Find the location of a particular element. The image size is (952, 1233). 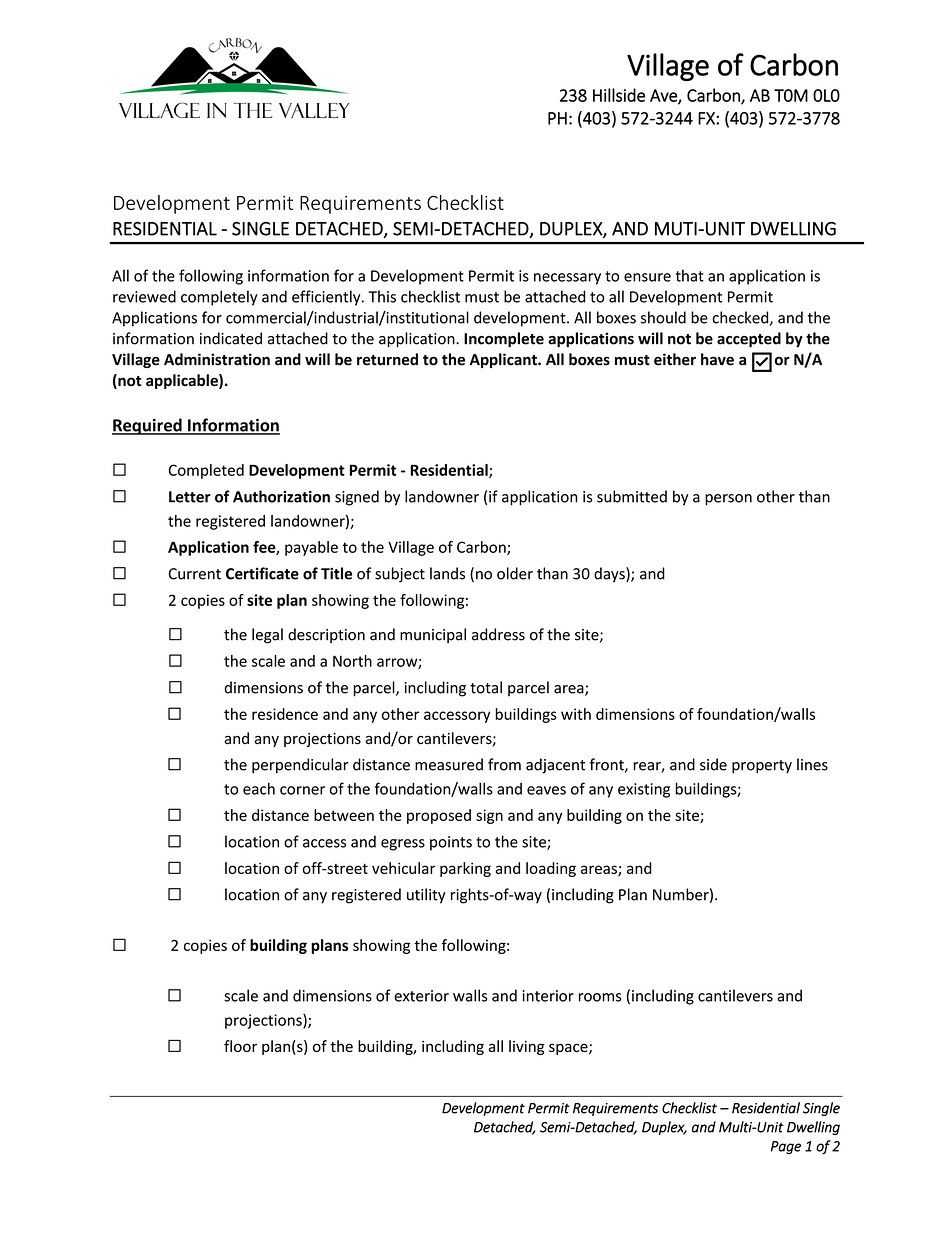

floor is located at coordinates (240, 1046).
